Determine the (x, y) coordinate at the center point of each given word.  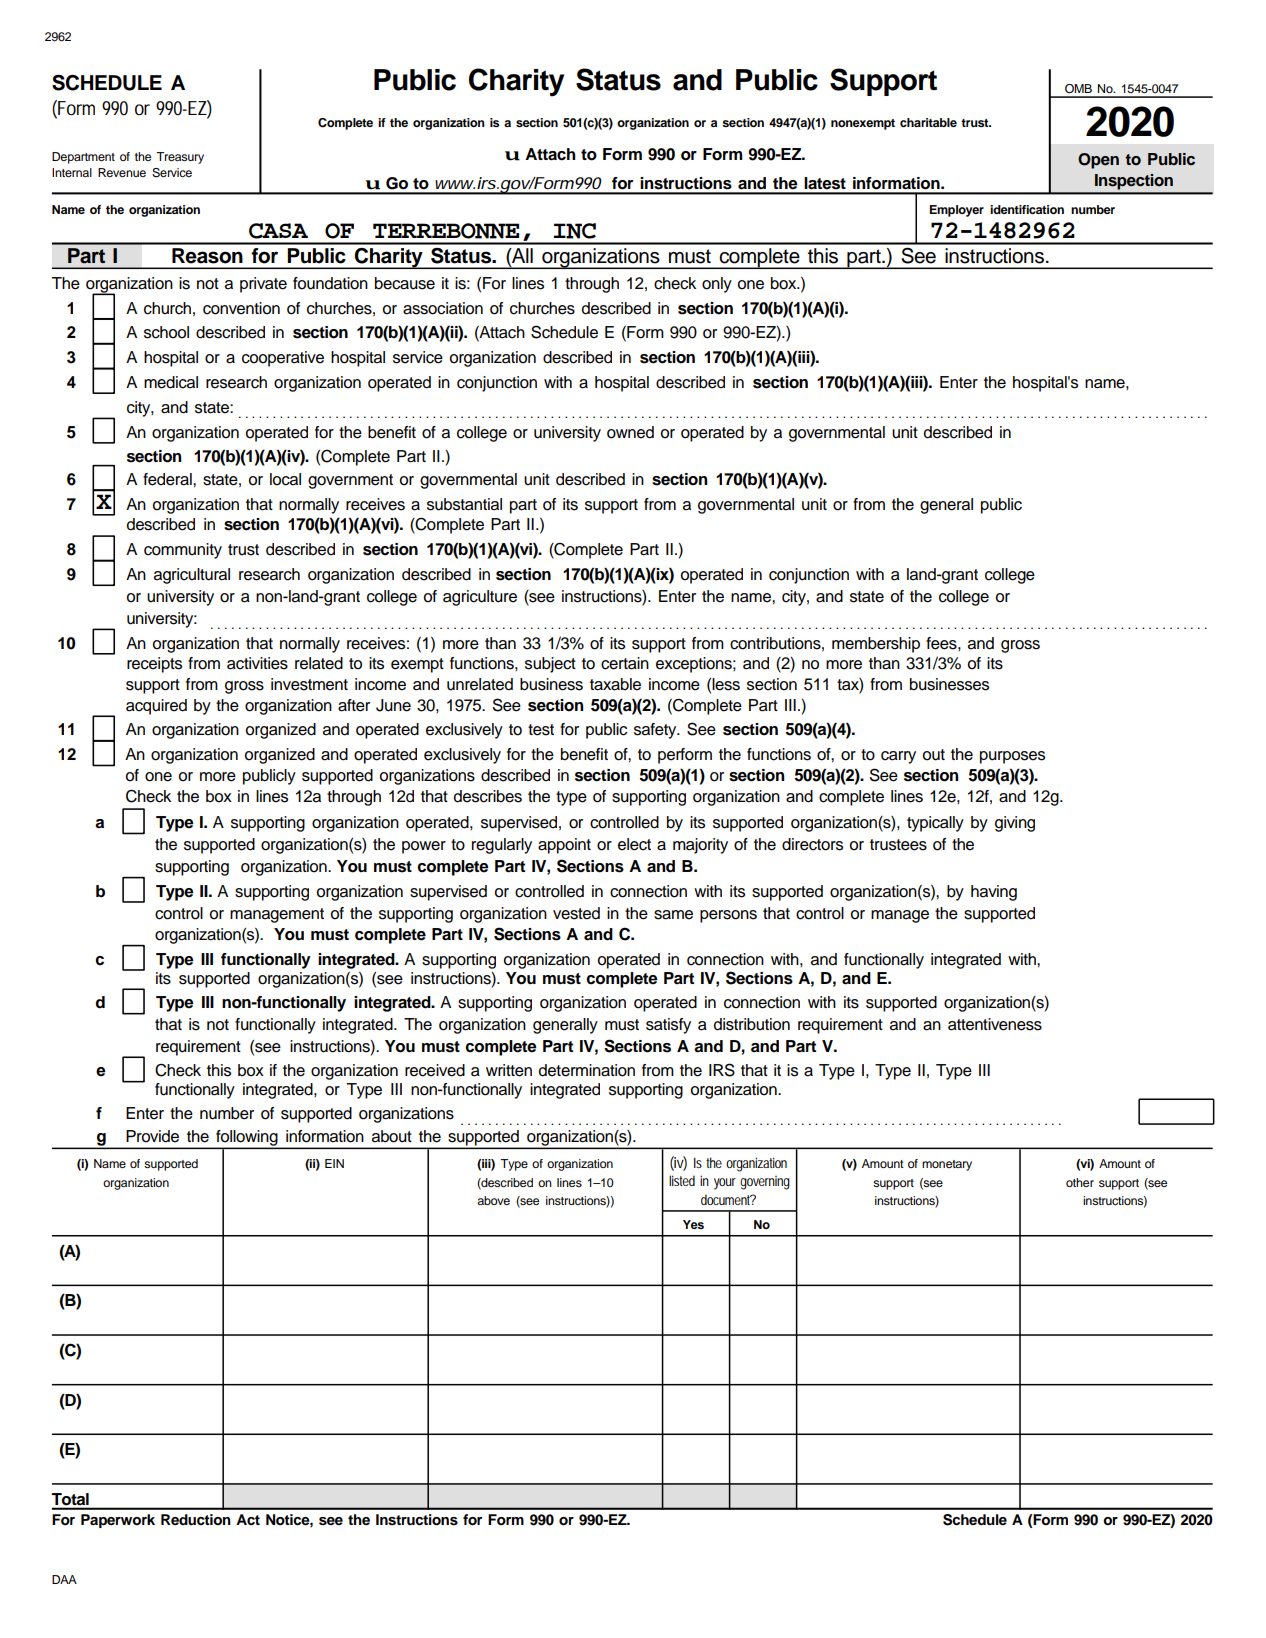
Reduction (196, 1520)
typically (935, 824)
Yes (693, 1224)
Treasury (180, 158)
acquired (156, 707)
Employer (957, 211)
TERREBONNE (446, 231)
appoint (564, 846)
